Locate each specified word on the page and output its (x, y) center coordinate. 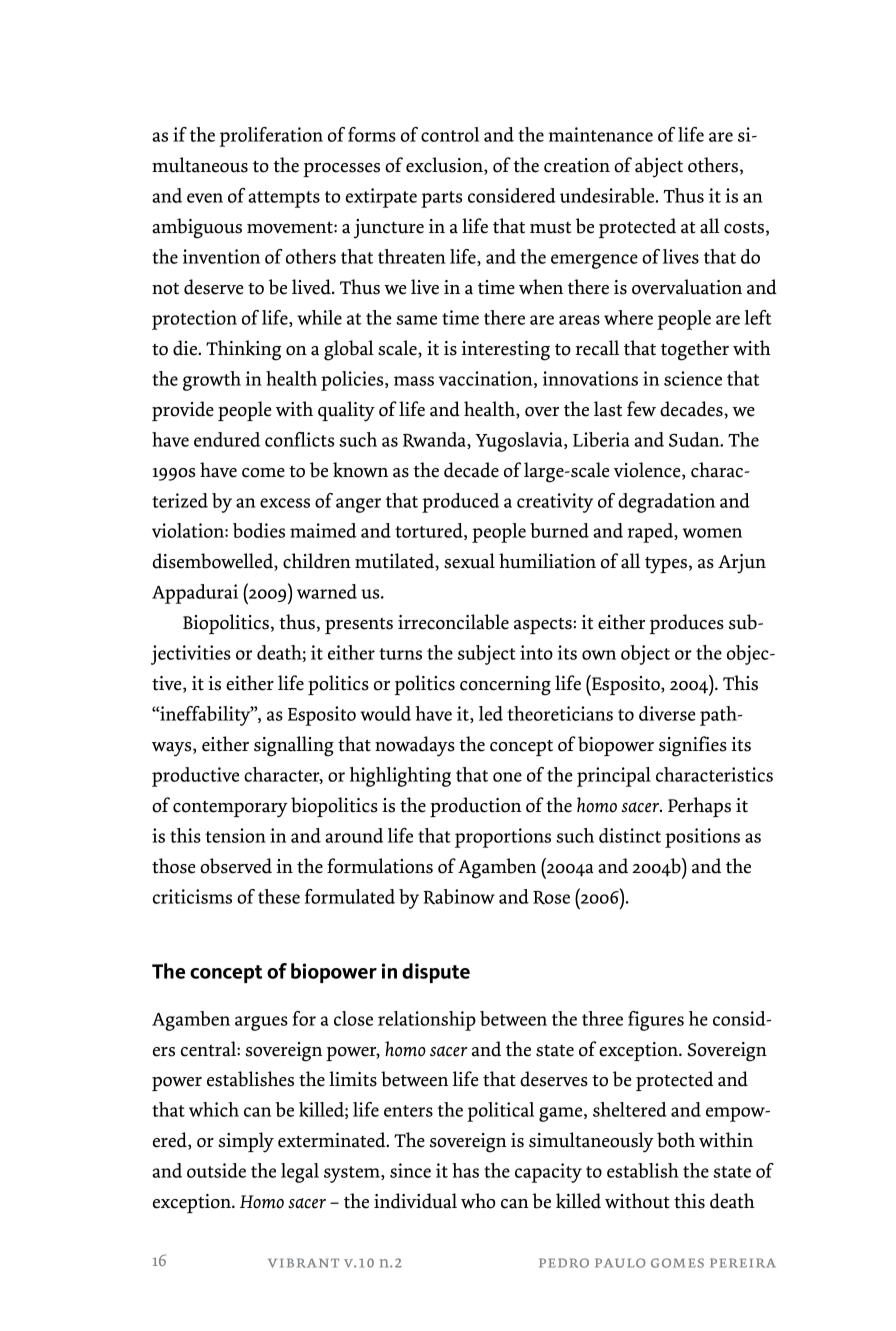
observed (236, 866)
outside (216, 1170)
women (712, 533)
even (205, 198)
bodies (259, 530)
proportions (503, 838)
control (450, 134)
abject (659, 167)
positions (702, 838)
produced (460, 503)
